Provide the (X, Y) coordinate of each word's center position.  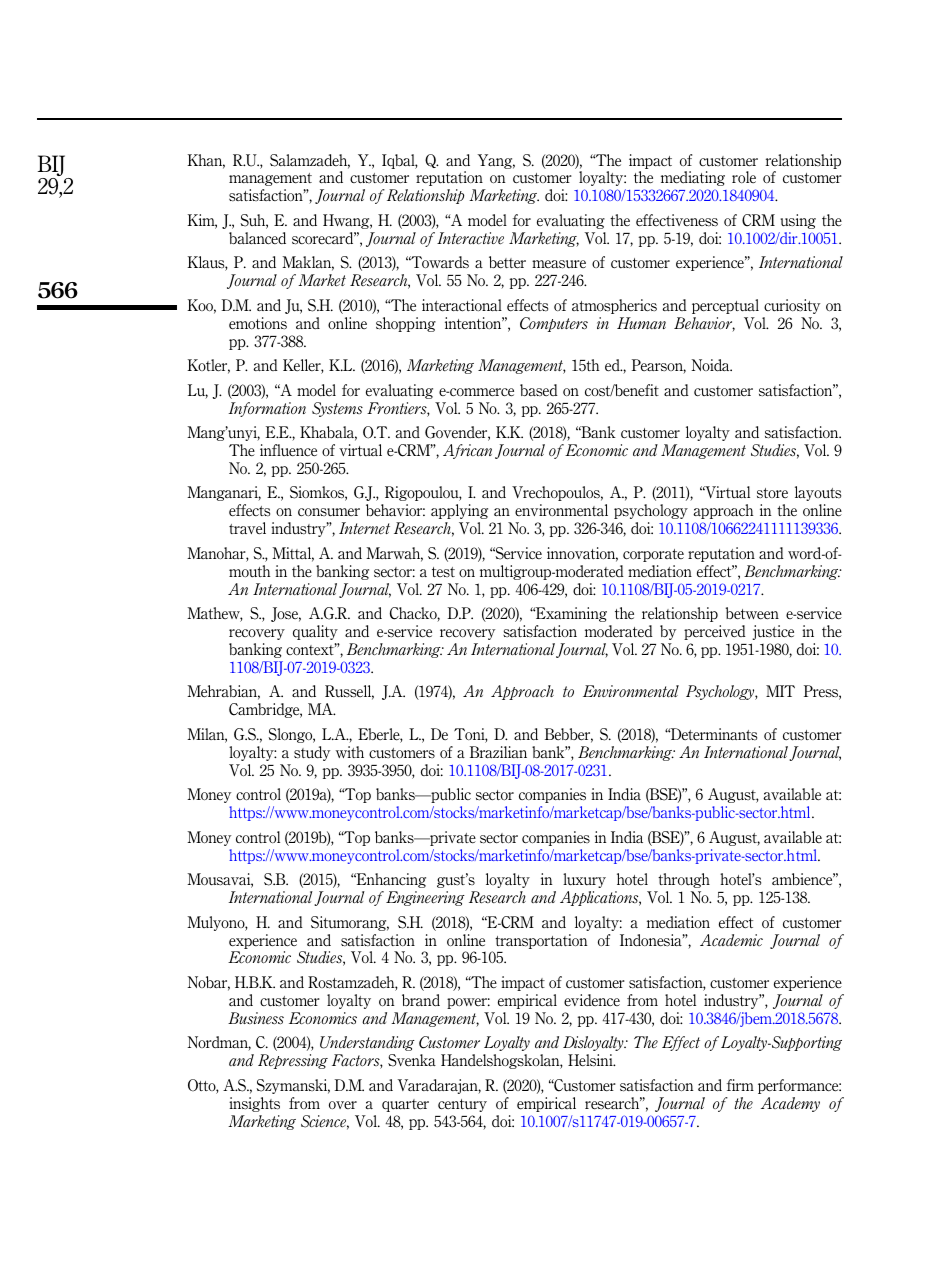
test (443, 572)
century (462, 1105)
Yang (496, 161)
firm (740, 1085)
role (744, 177)
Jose (286, 614)
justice (773, 632)
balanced (257, 238)
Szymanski (293, 1086)
